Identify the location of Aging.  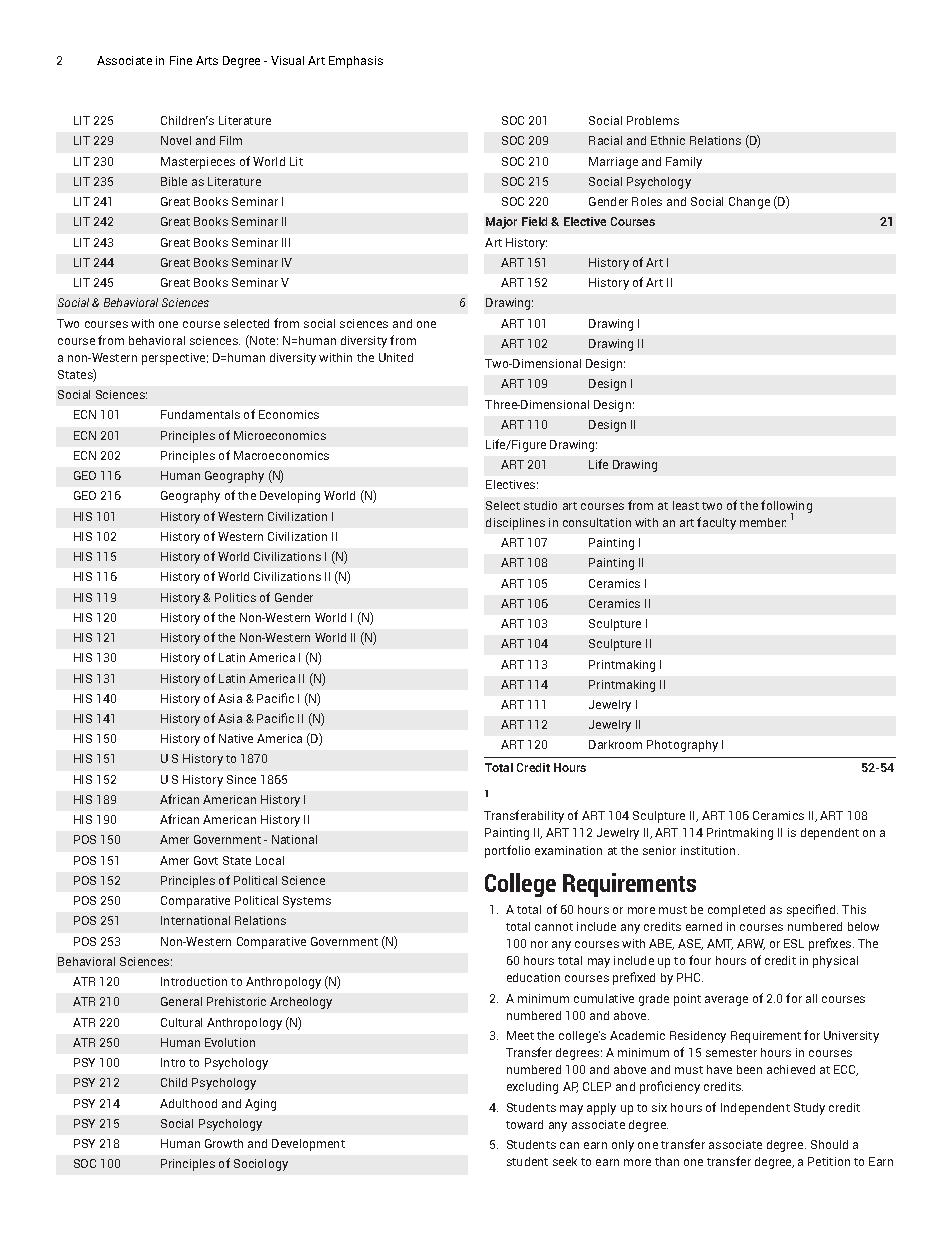
(260, 1105).
